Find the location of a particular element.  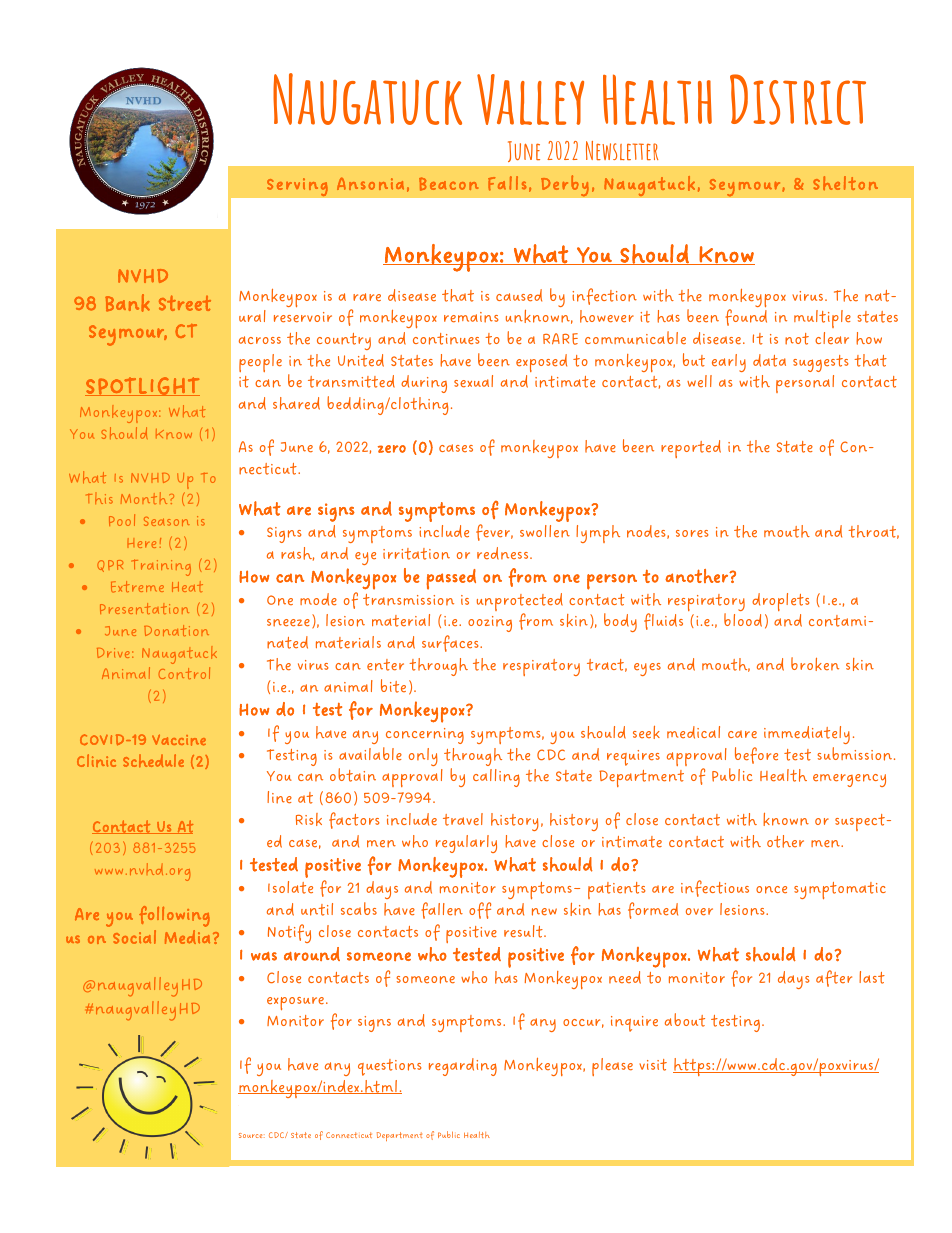

Falls is located at coordinates (507, 183).
